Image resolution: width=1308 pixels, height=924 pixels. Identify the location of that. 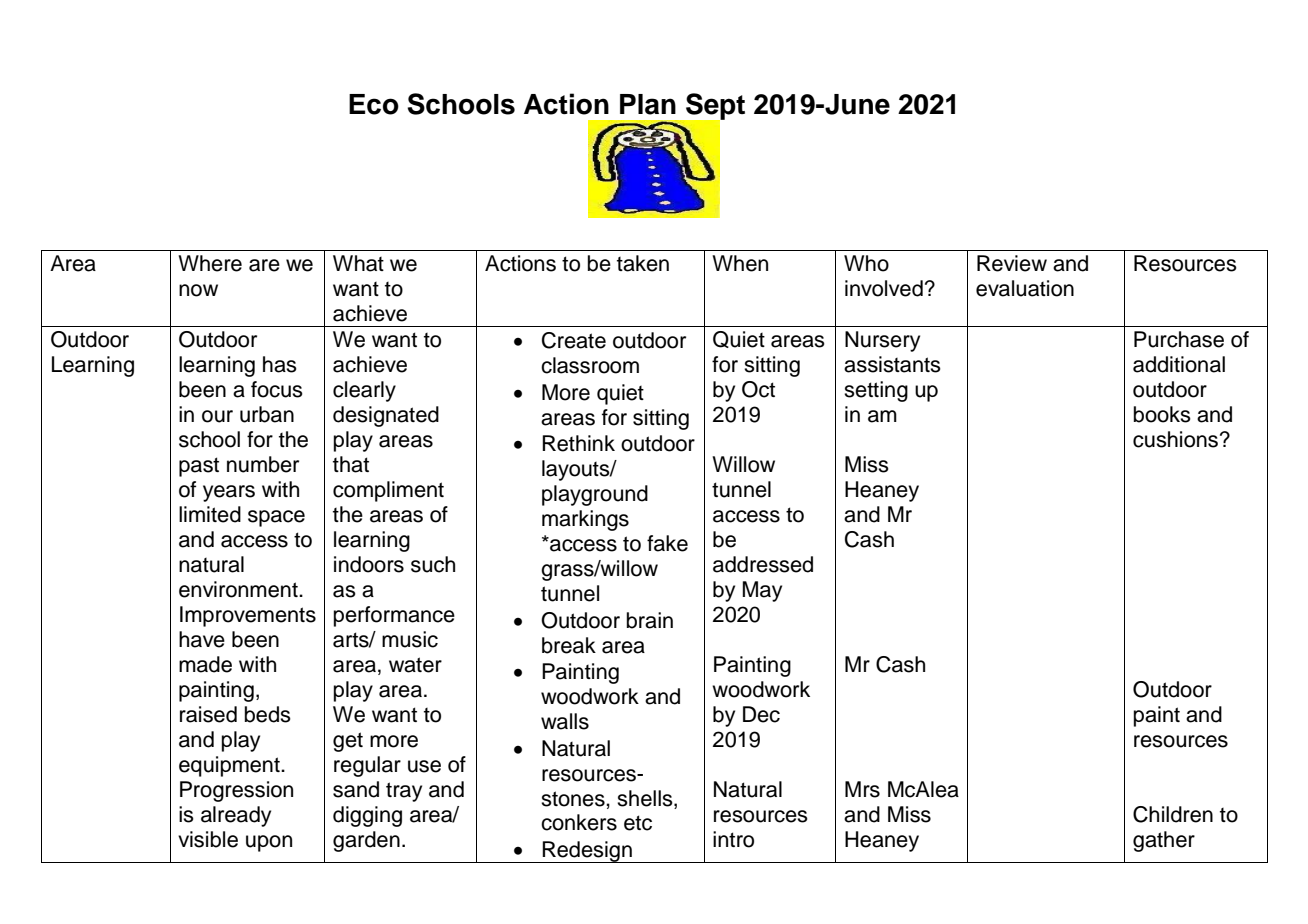
(351, 464).
